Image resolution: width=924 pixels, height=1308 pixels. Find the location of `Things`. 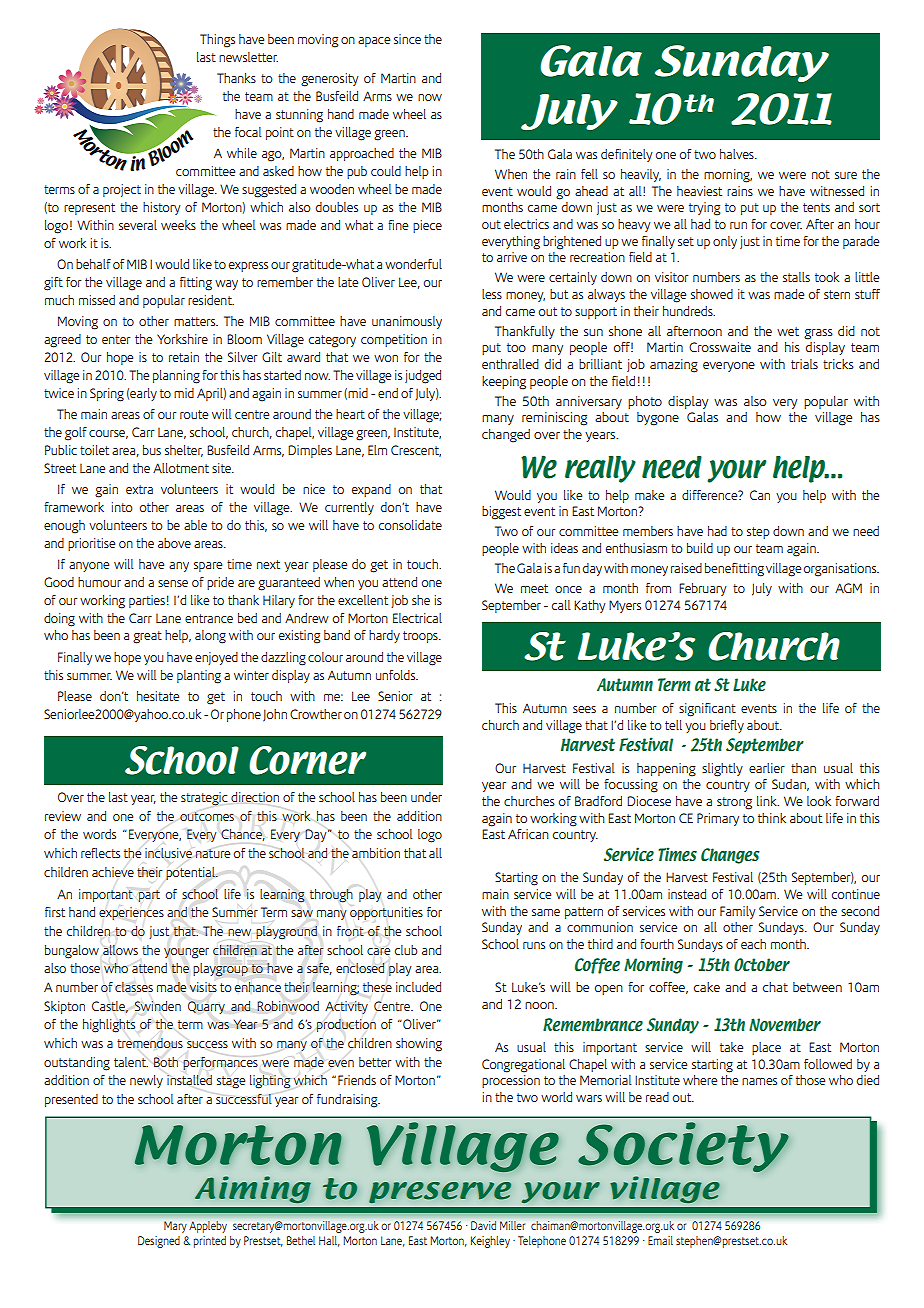

Things is located at coordinates (217, 41).
